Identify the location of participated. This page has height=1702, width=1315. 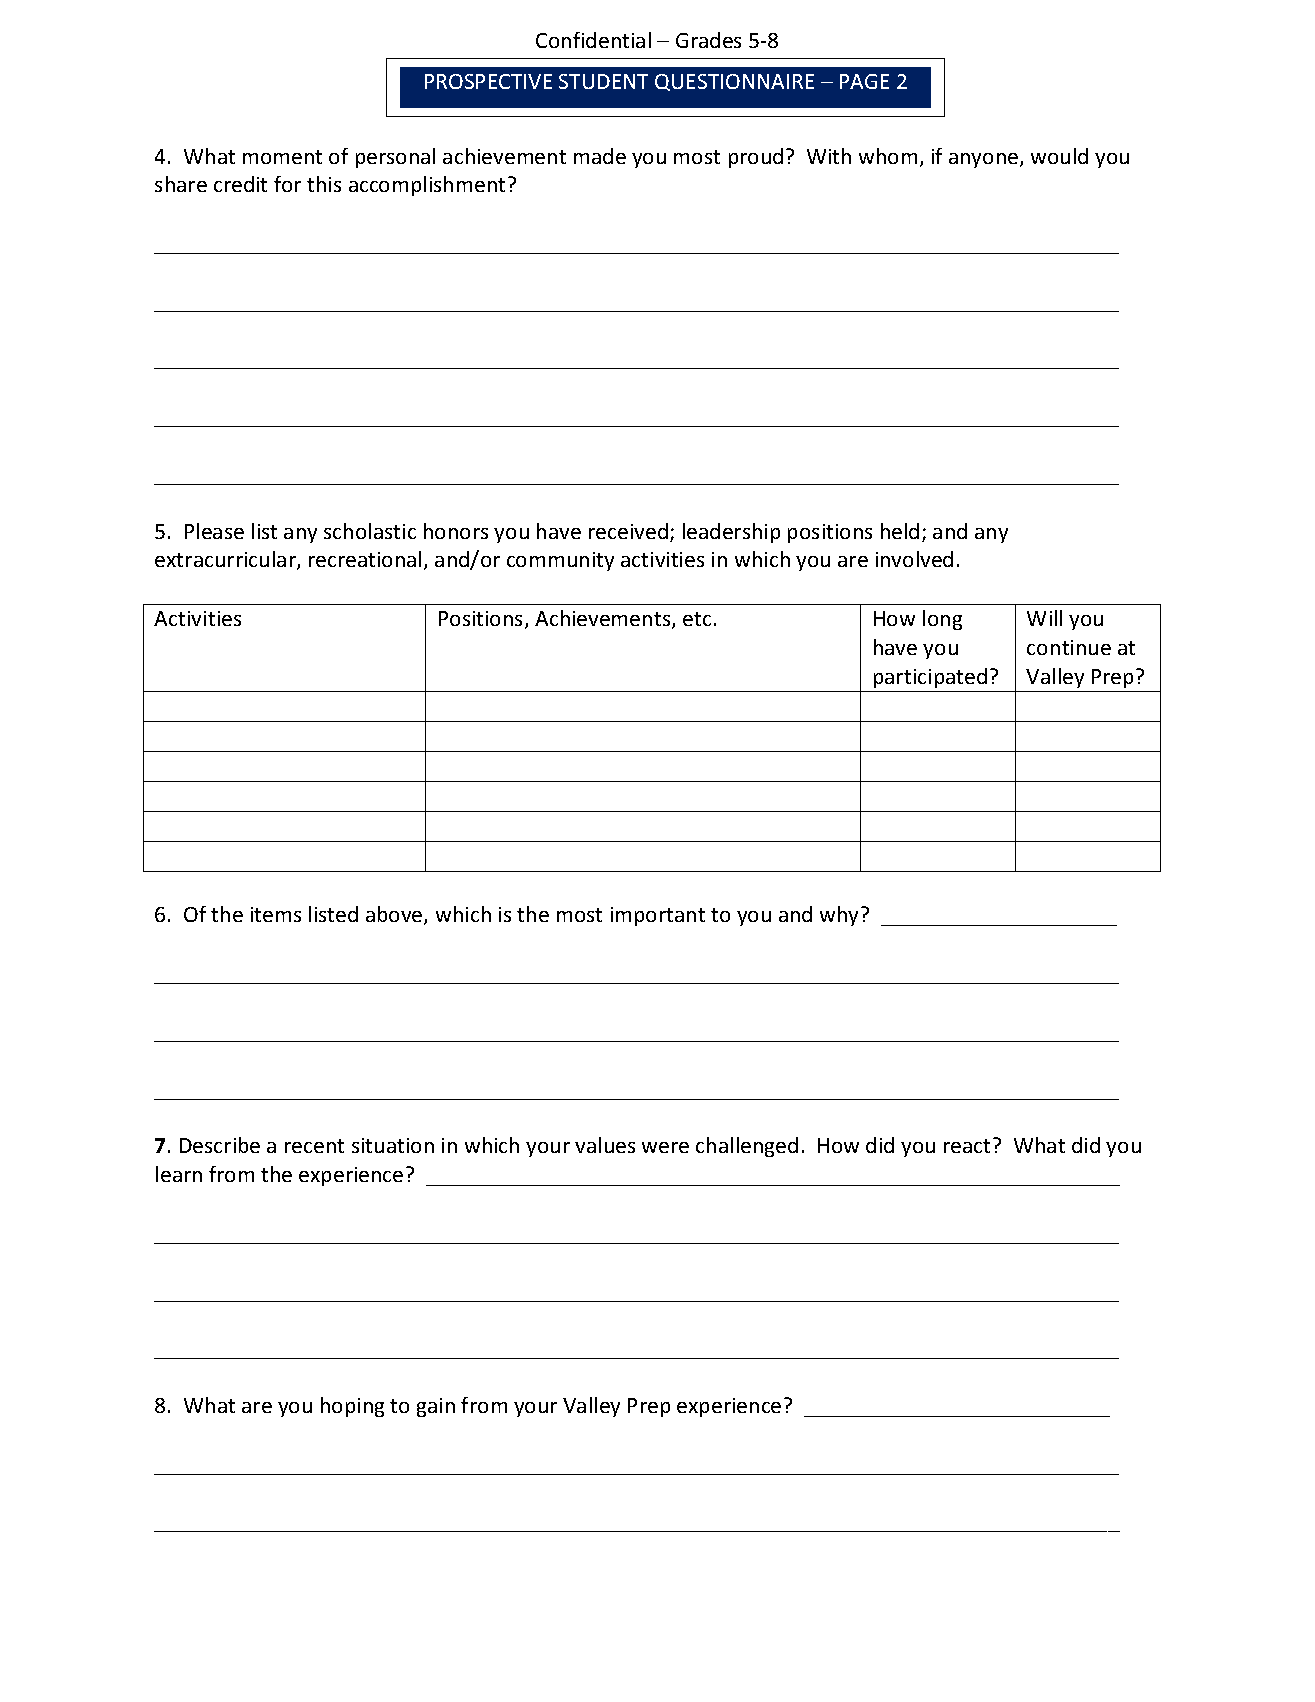
(930, 678).
